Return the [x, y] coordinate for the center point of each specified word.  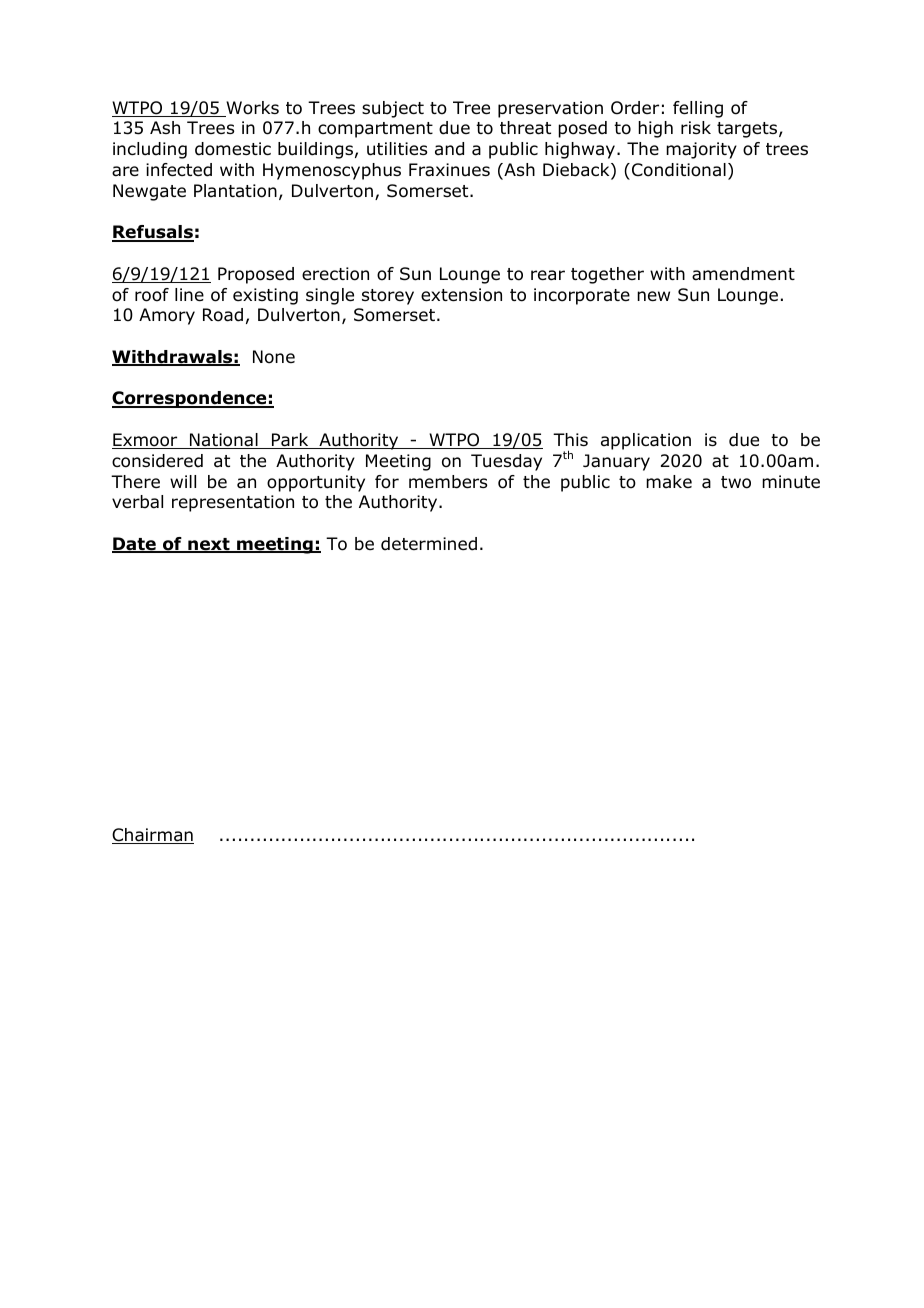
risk [696, 127]
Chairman [153, 836]
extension [461, 295]
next [209, 545]
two [736, 482]
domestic [233, 149]
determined [429, 544]
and [449, 149]
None [274, 357]
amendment [743, 274]
